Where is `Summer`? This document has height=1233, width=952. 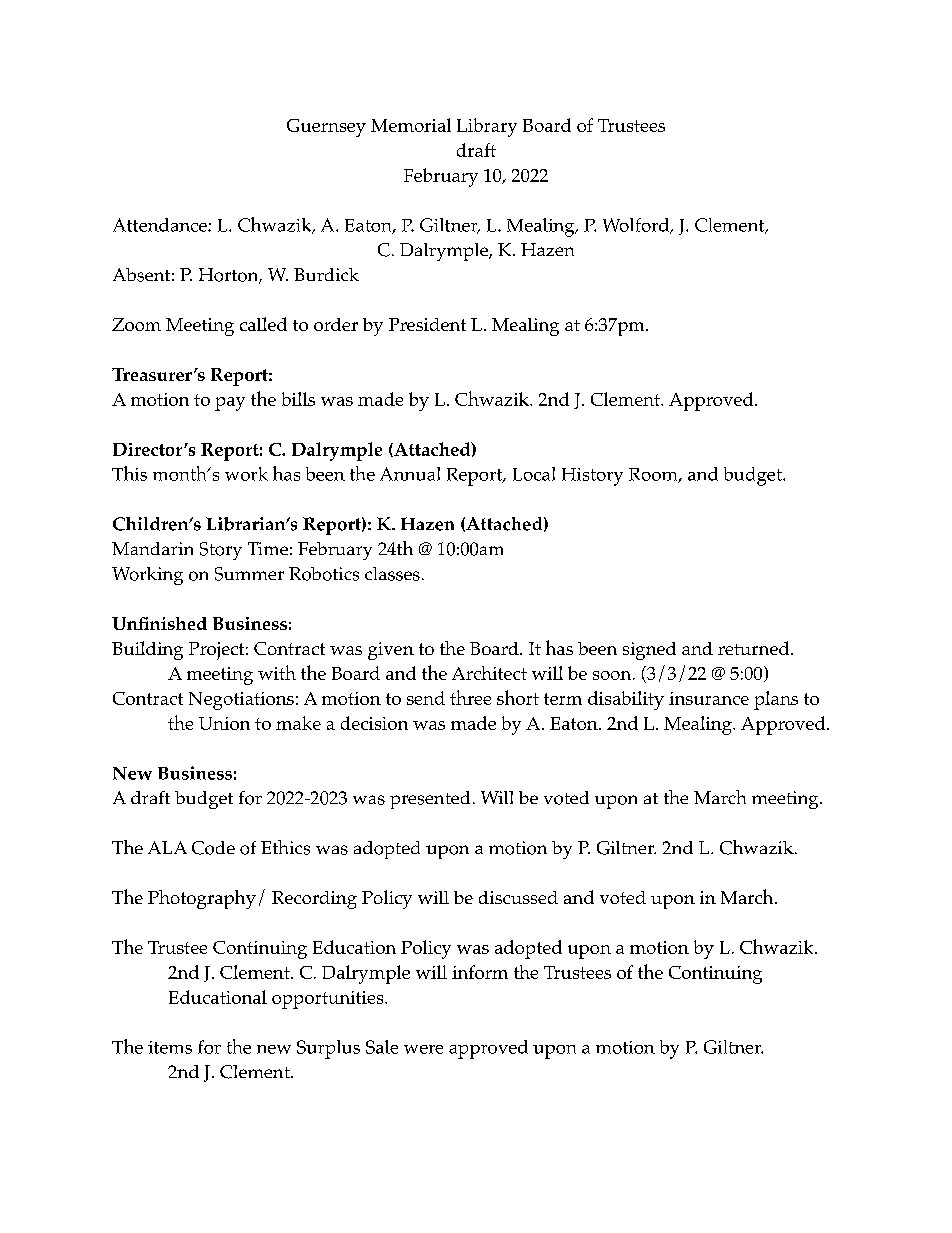 Summer is located at coordinates (249, 574).
